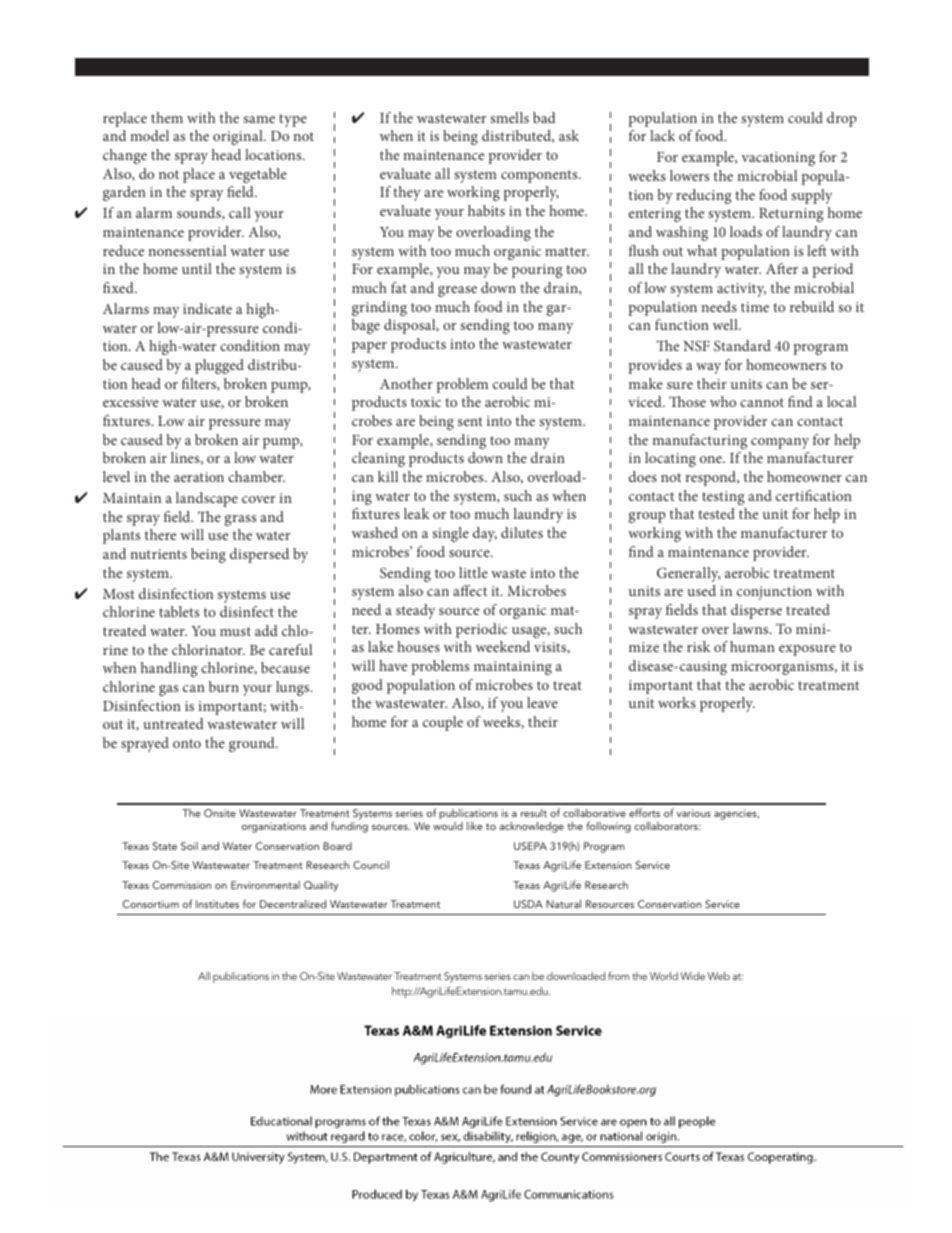 Image resolution: width=952 pixels, height=1233 pixels. I want to click on nutrients, so click(158, 554).
